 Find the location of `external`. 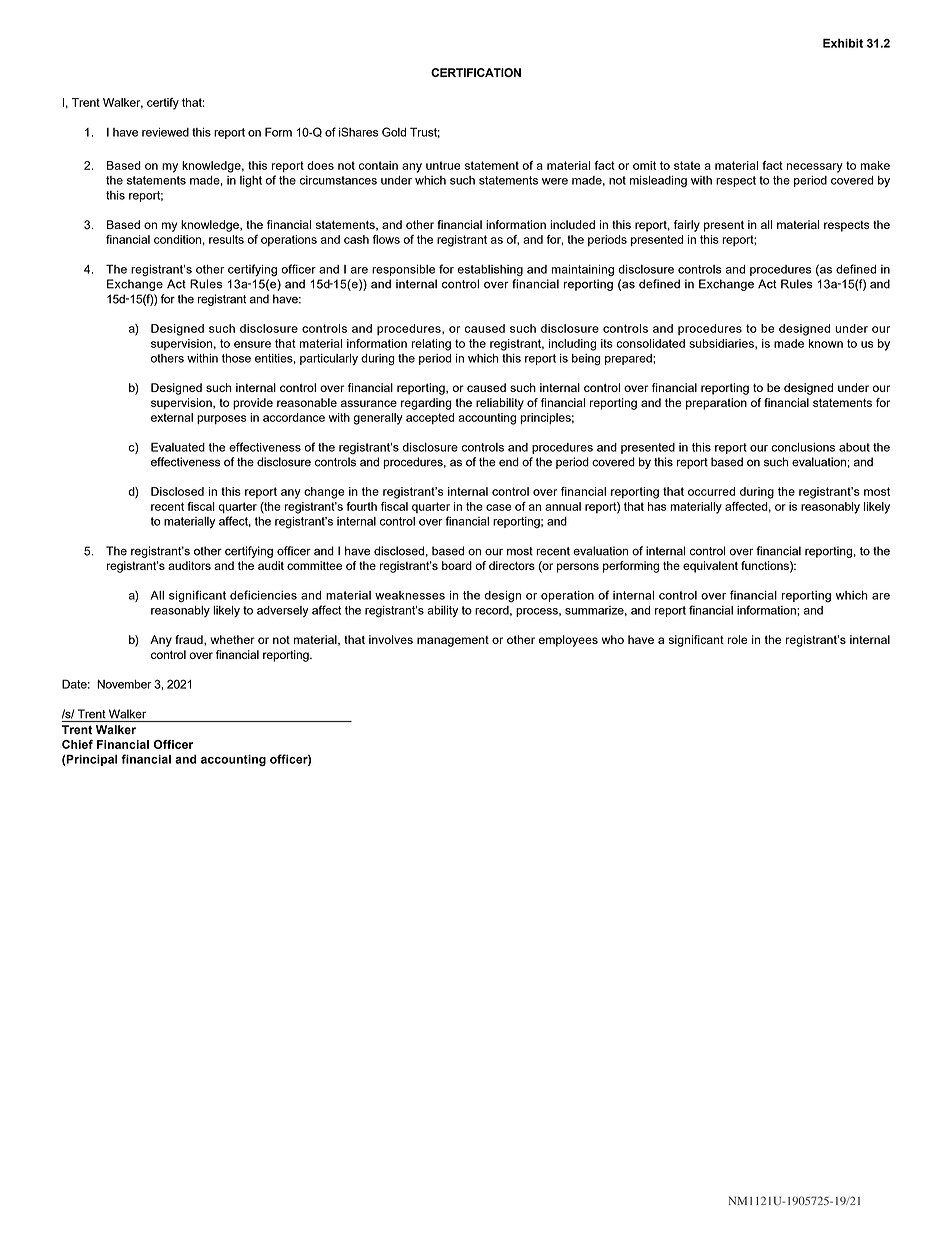

external is located at coordinates (172, 417).
